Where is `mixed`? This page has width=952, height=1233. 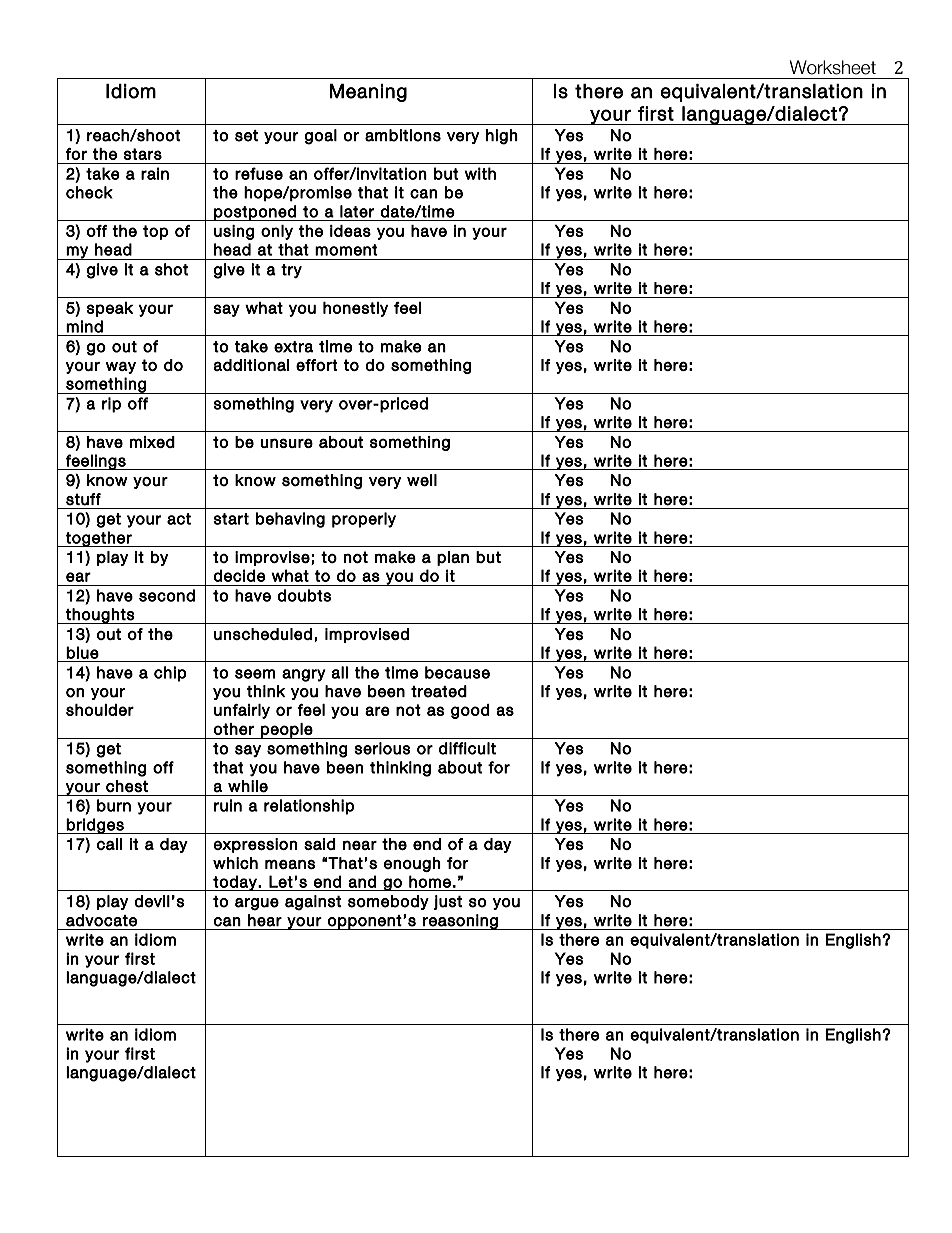 mixed is located at coordinates (152, 442).
